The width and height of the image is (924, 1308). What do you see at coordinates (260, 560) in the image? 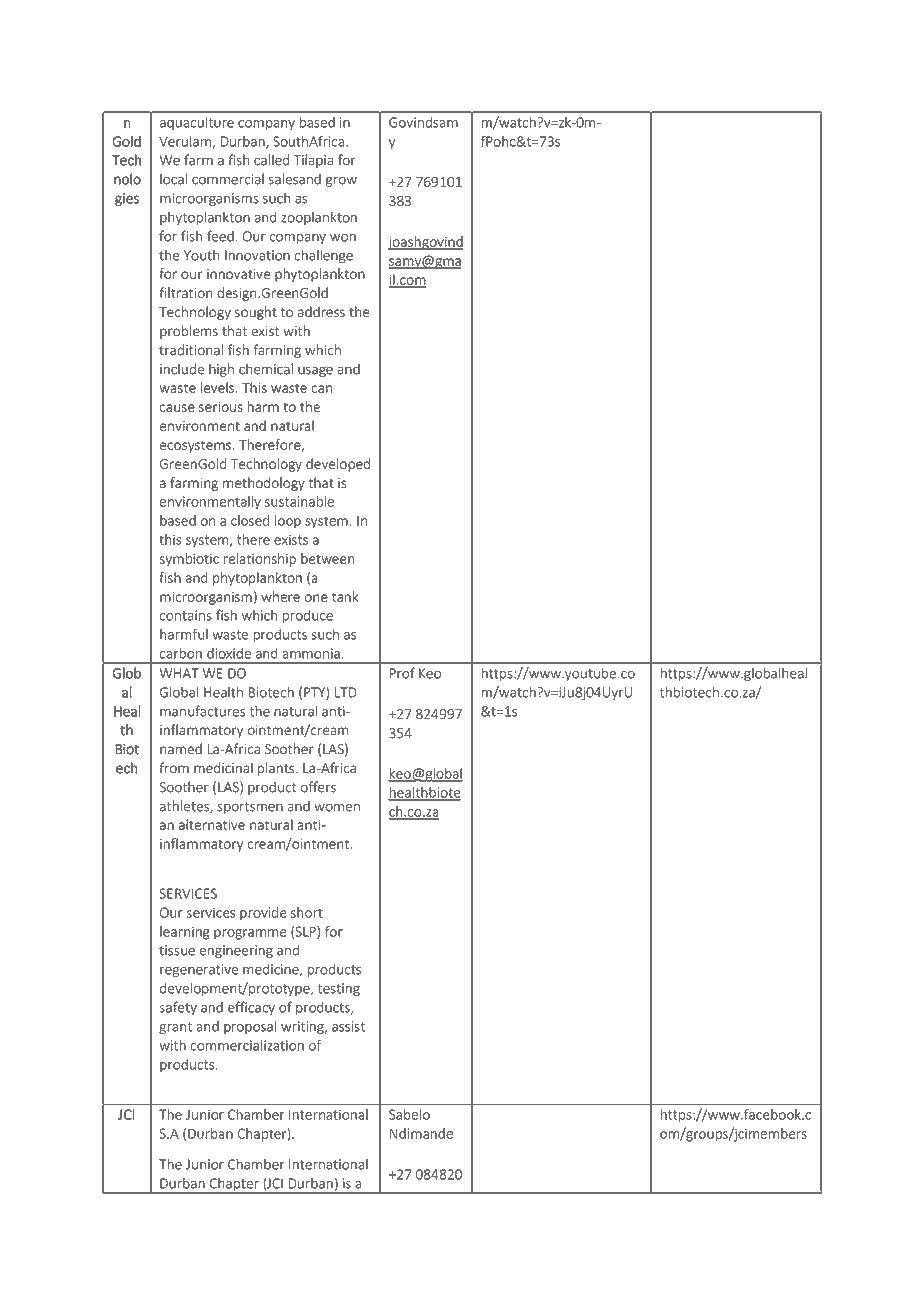
I see `relationship` at bounding box center [260, 560].
